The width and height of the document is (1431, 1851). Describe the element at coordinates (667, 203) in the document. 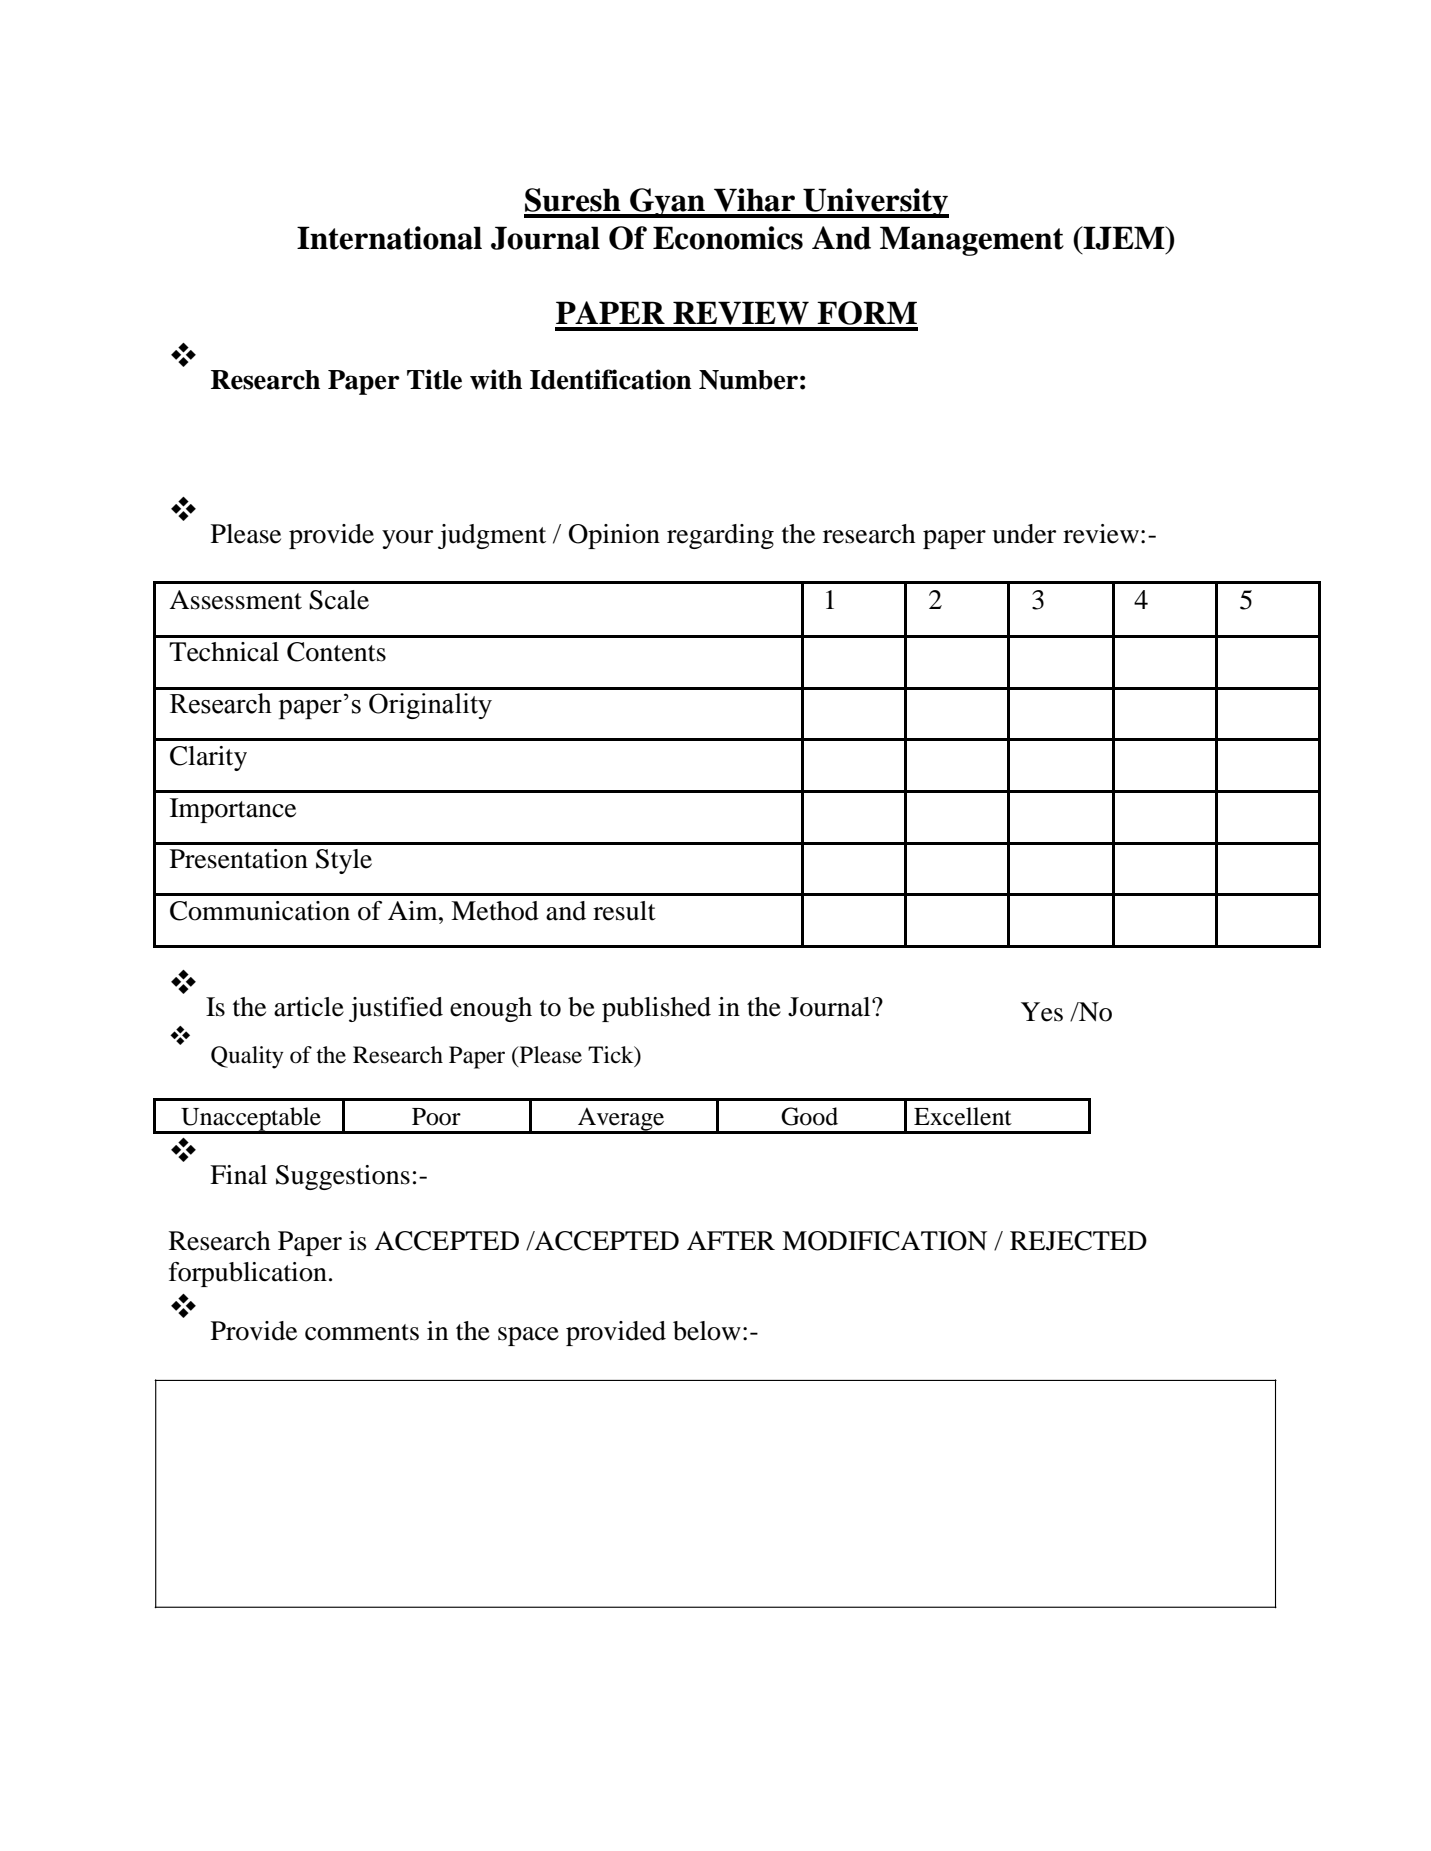

I see `Gyan` at that location.
